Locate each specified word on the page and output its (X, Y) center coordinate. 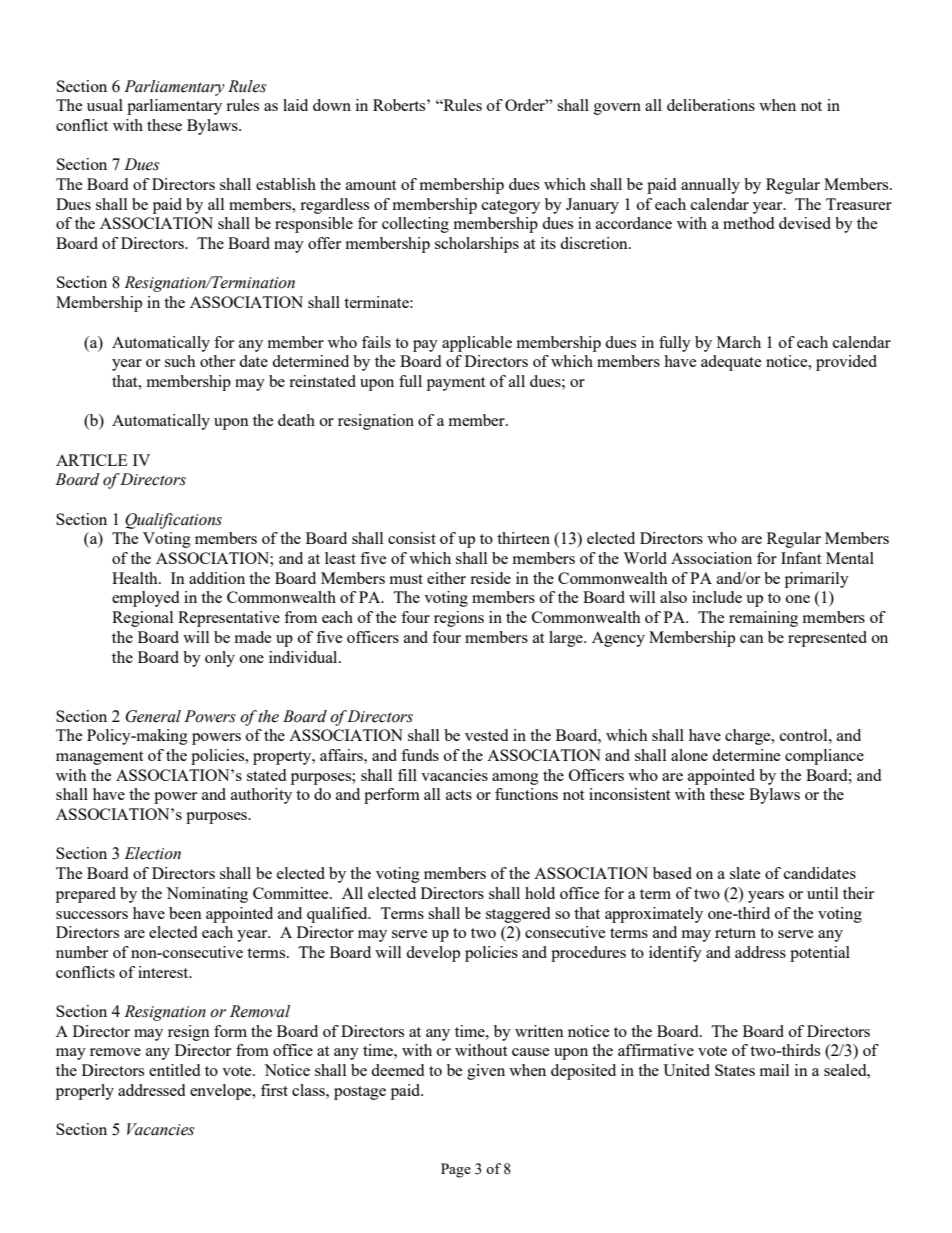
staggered (518, 915)
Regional (142, 619)
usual (105, 105)
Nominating (207, 895)
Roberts (400, 105)
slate (745, 873)
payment (456, 384)
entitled (174, 1070)
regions (459, 619)
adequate (731, 363)
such (180, 361)
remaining (763, 619)
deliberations (711, 105)
